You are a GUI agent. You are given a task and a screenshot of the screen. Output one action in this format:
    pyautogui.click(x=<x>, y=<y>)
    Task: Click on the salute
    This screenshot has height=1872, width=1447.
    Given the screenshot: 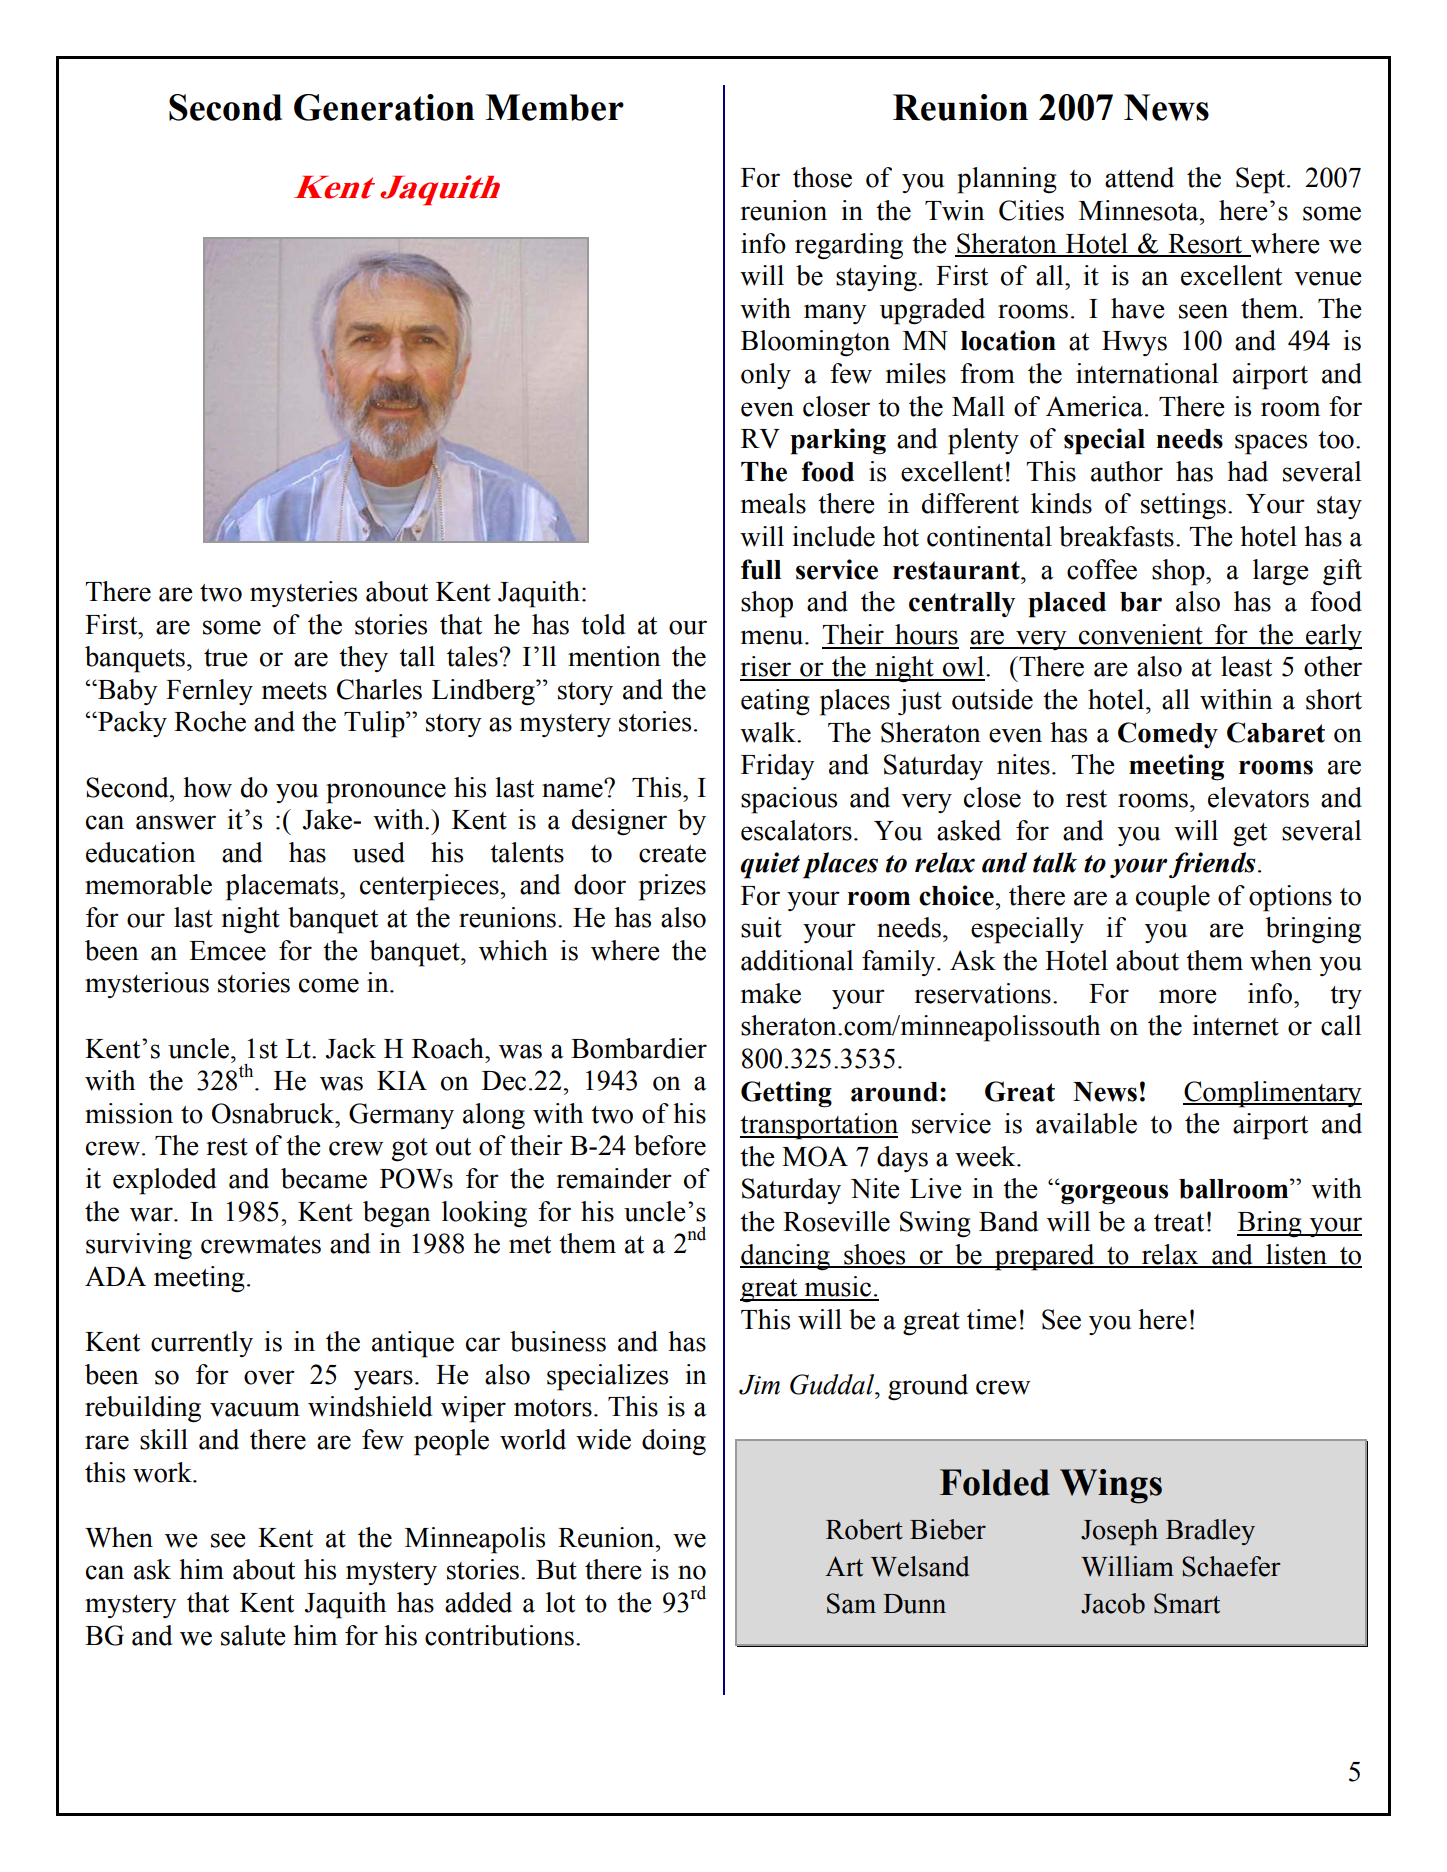 What is the action you would take?
    pyautogui.click(x=253, y=1635)
